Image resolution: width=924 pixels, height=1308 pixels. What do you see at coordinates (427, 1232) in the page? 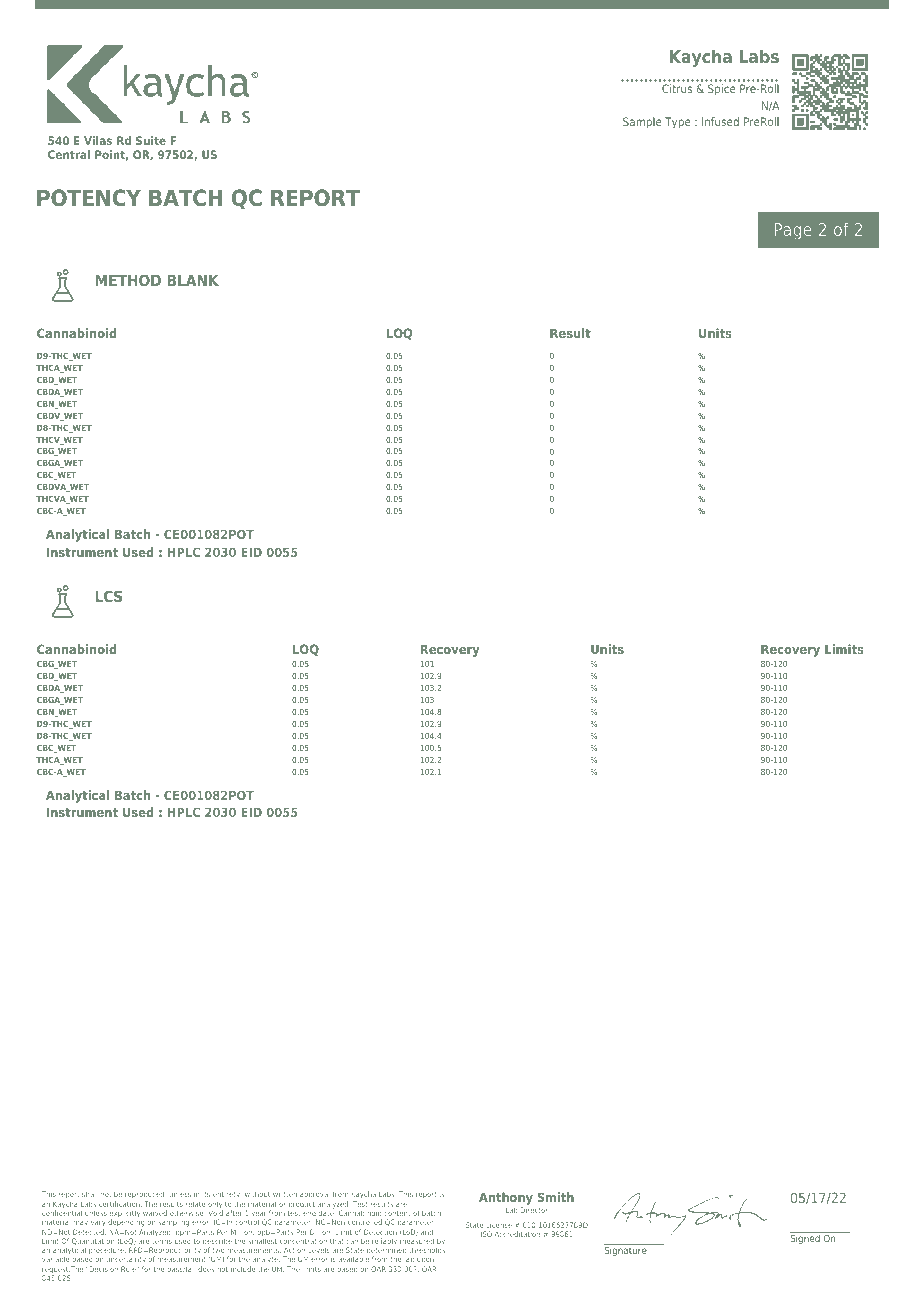
I see `and` at bounding box center [427, 1232].
